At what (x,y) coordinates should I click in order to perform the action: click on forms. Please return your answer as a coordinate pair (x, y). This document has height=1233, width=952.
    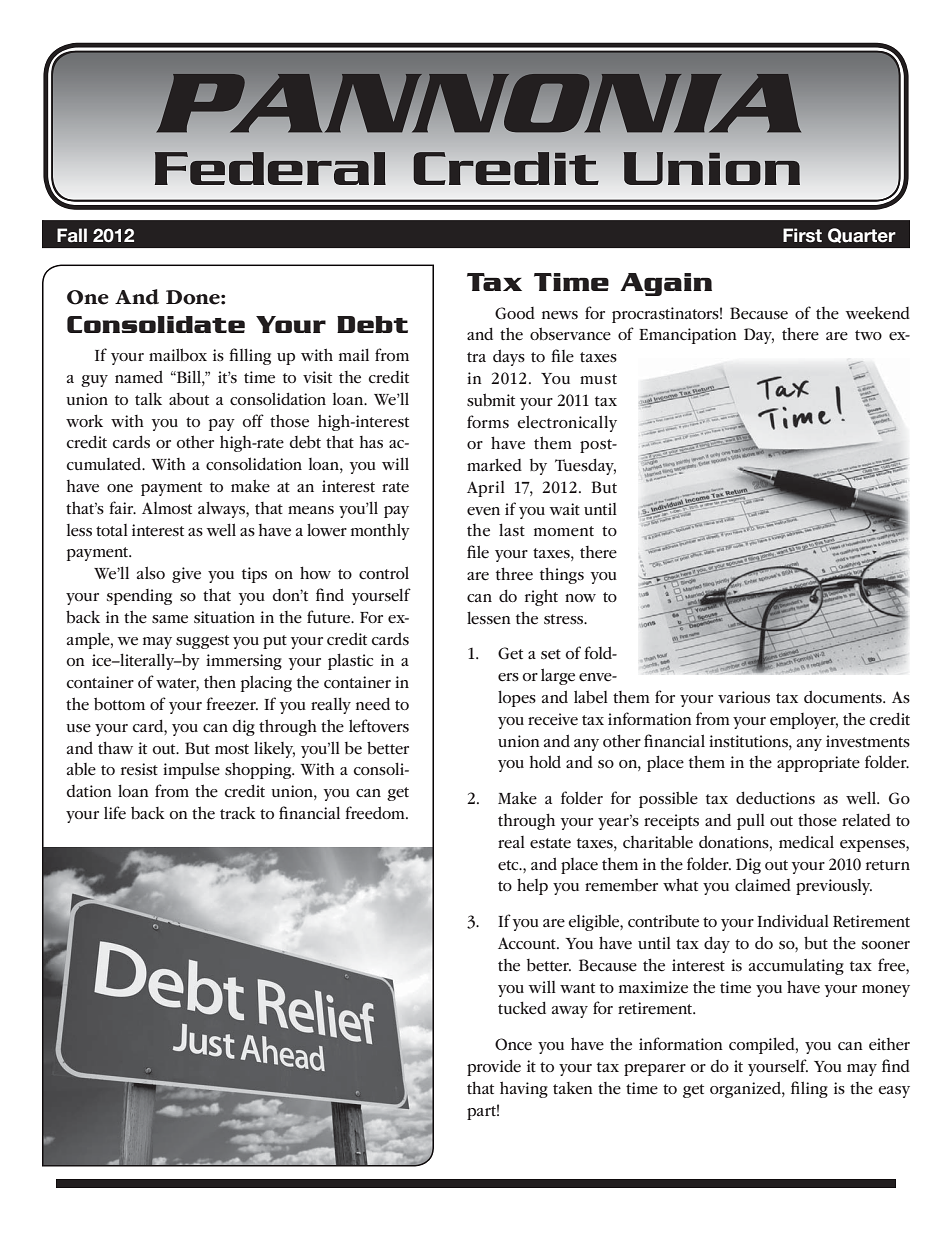
    Looking at the image, I should click on (488, 421).
